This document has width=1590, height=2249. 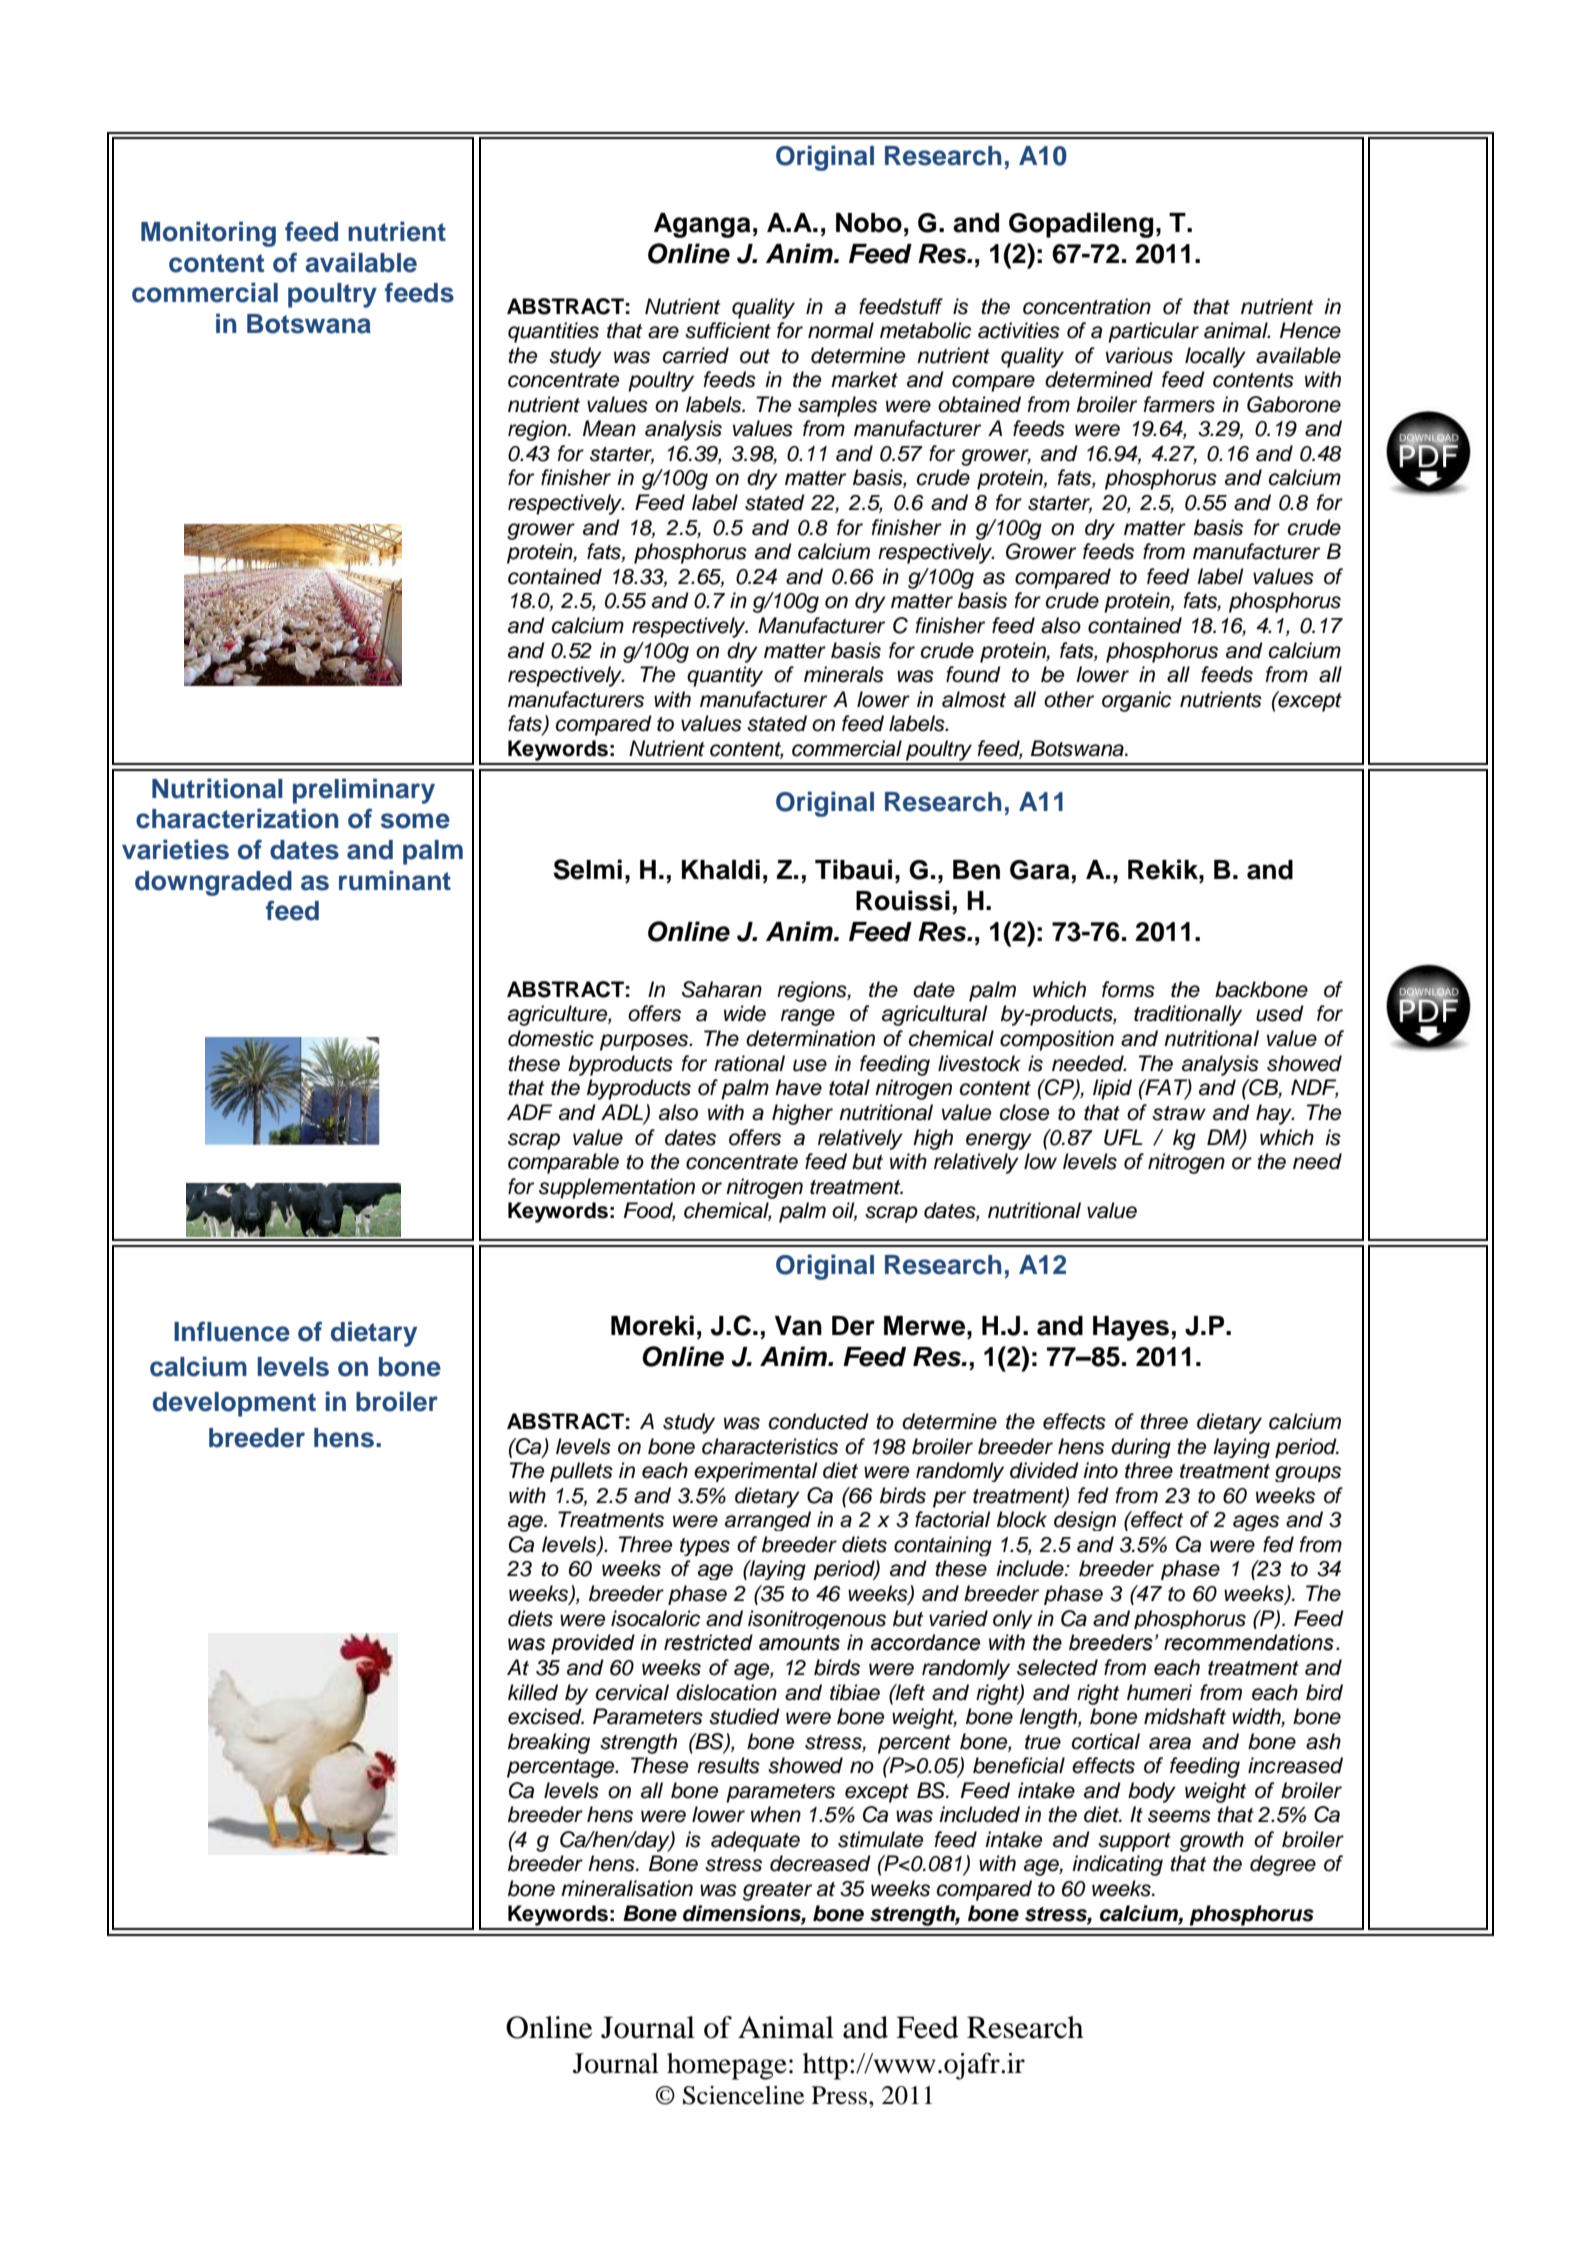 I want to click on experimental, so click(x=756, y=1472).
